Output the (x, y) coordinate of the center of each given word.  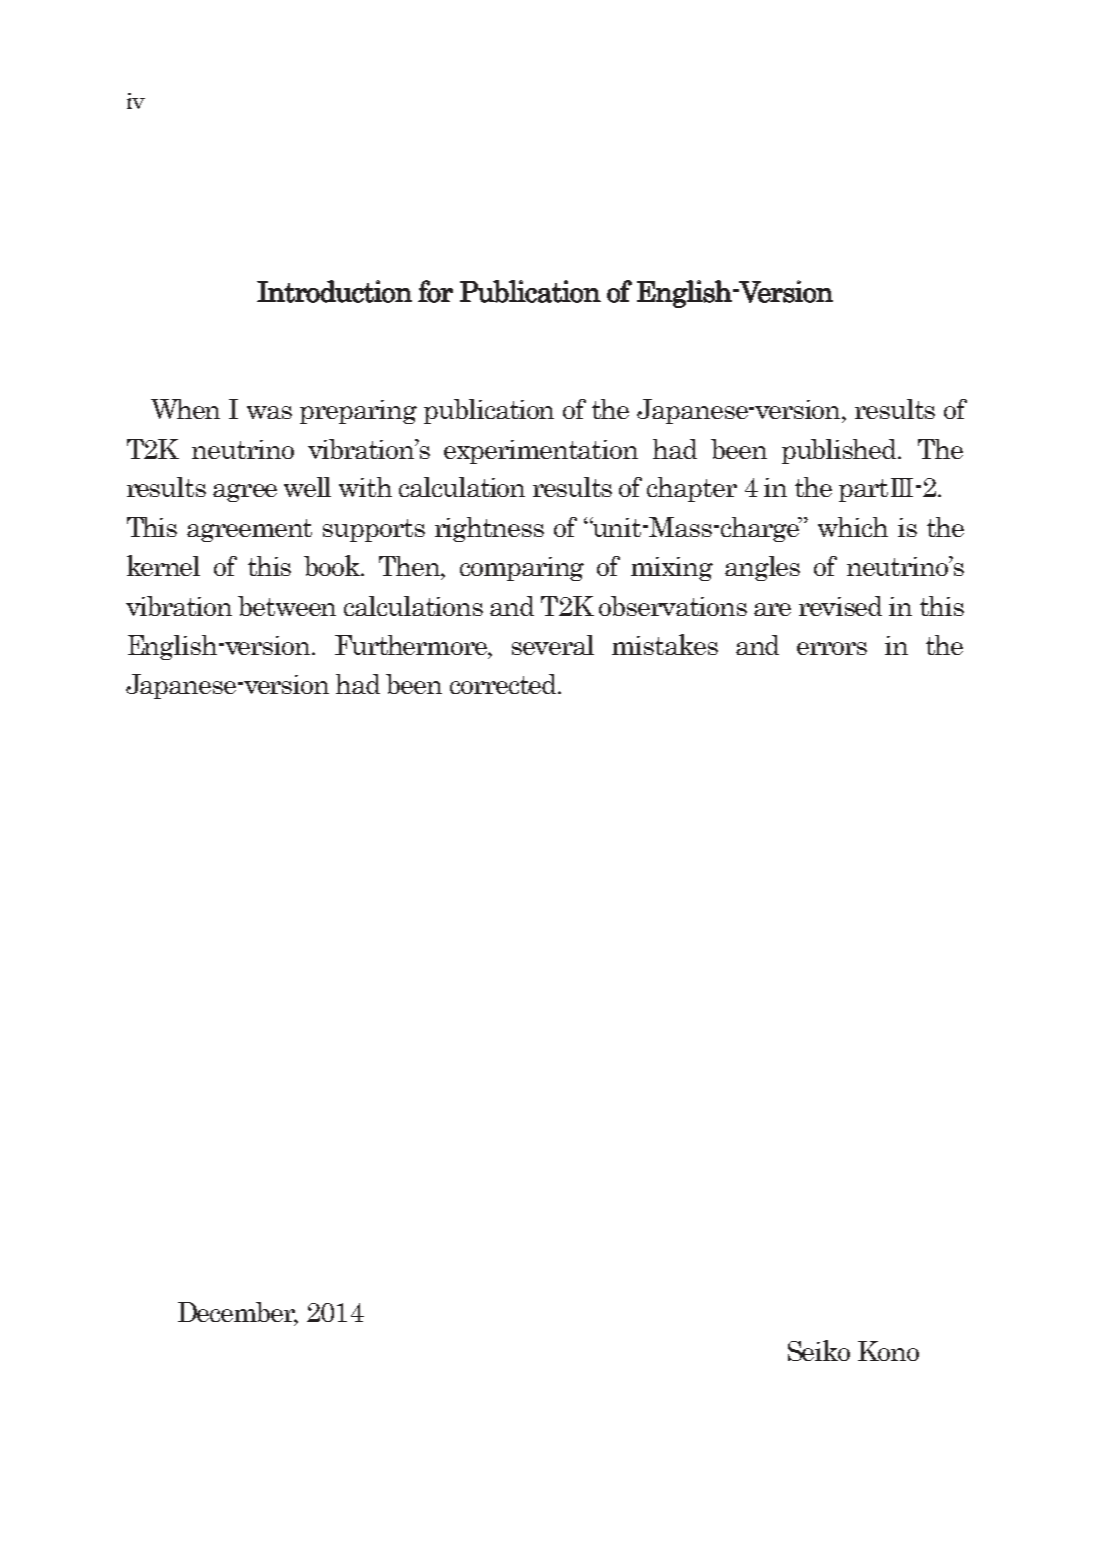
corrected (504, 684)
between (287, 606)
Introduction (334, 291)
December (238, 1313)
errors (832, 648)
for (435, 291)
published (841, 451)
